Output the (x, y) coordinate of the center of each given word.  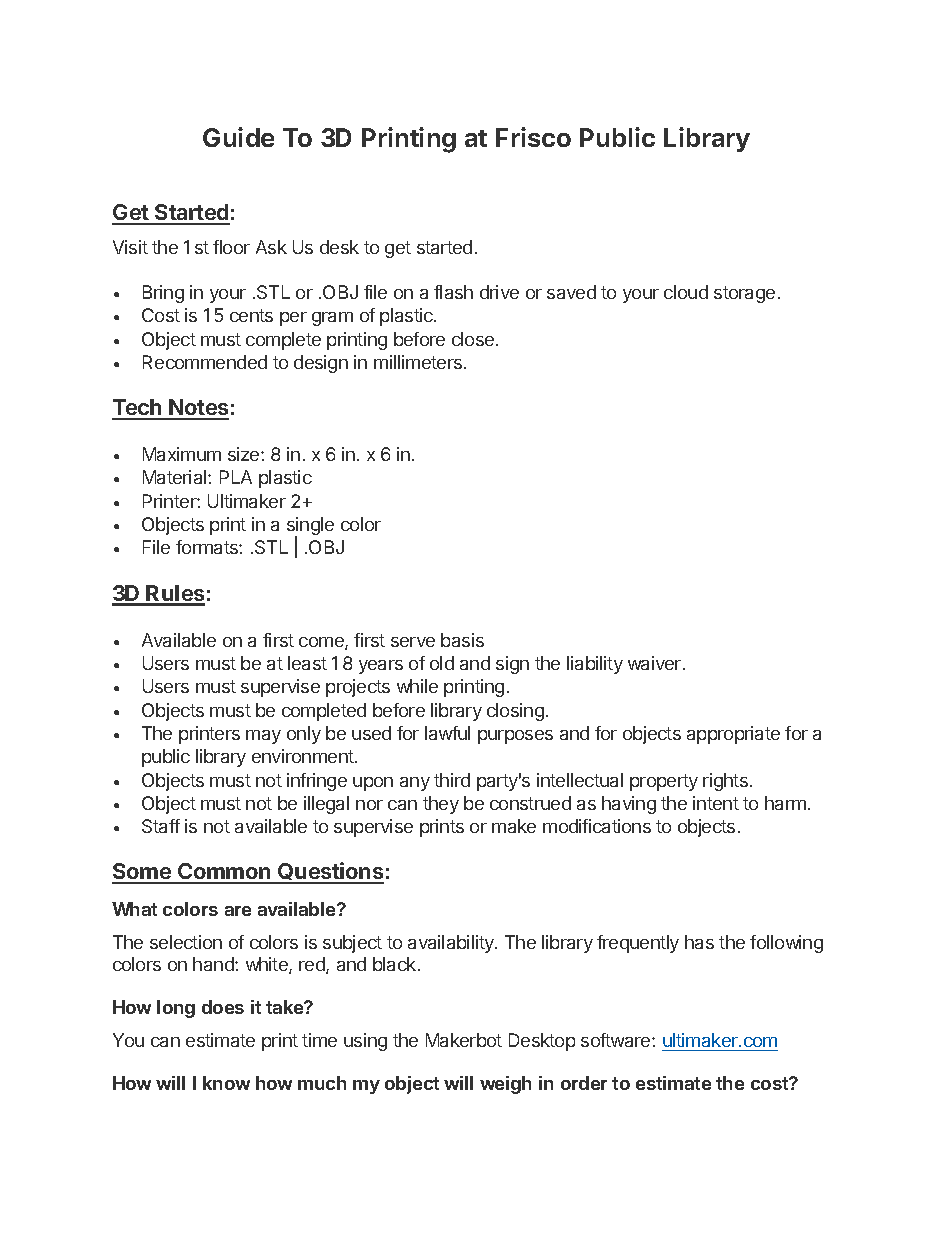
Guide (238, 137)
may (263, 737)
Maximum (182, 454)
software (617, 1040)
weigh (505, 1085)
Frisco (533, 137)
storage (744, 294)
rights (725, 782)
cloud (686, 292)
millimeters (419, 362)
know (226, 1083)
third (452, 780)
